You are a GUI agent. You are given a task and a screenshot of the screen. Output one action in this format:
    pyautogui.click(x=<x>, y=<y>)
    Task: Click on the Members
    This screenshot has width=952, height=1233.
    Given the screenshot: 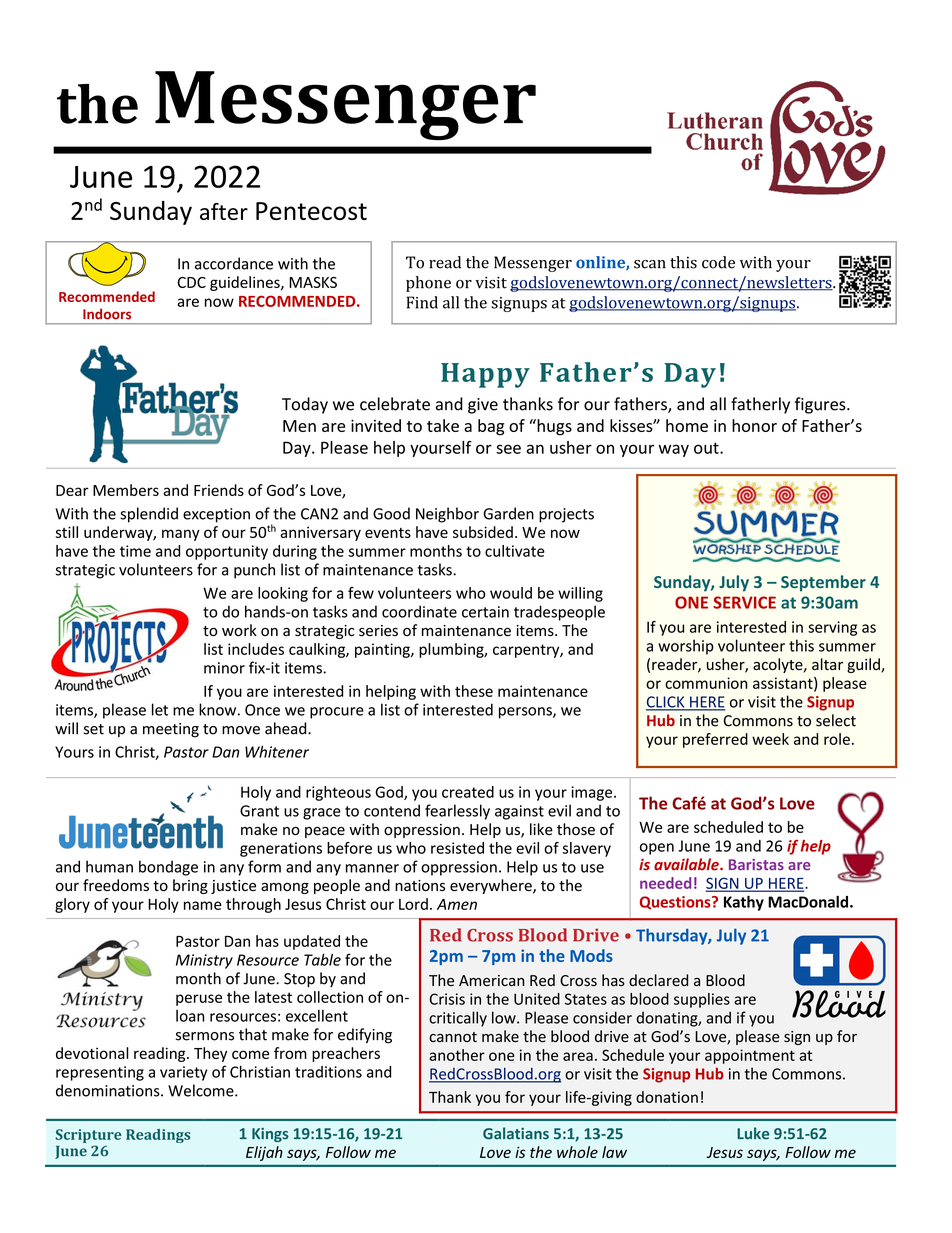 What is the action you would take?
    pyautogui.click(x=126, y=490)
